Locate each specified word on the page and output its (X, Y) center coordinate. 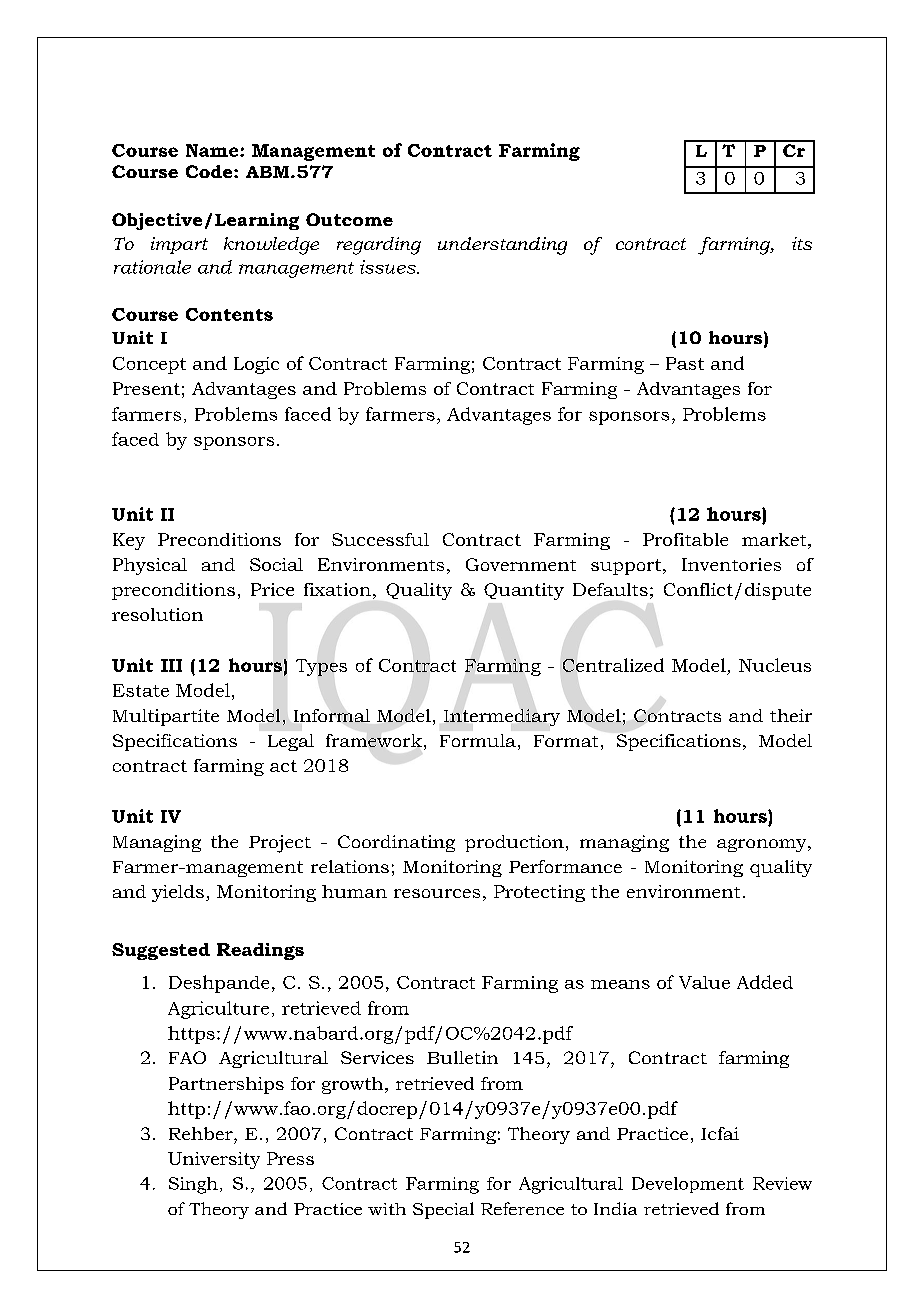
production (514, 843)
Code (210, 171)
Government (521, 564)
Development (688, 1185)
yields (178, 893)
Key (129, 541)
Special (443, 1210)
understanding (502, 246)
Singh (193, 1185)
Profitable (685, 539)
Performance (565, 866)
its (802, 243)
